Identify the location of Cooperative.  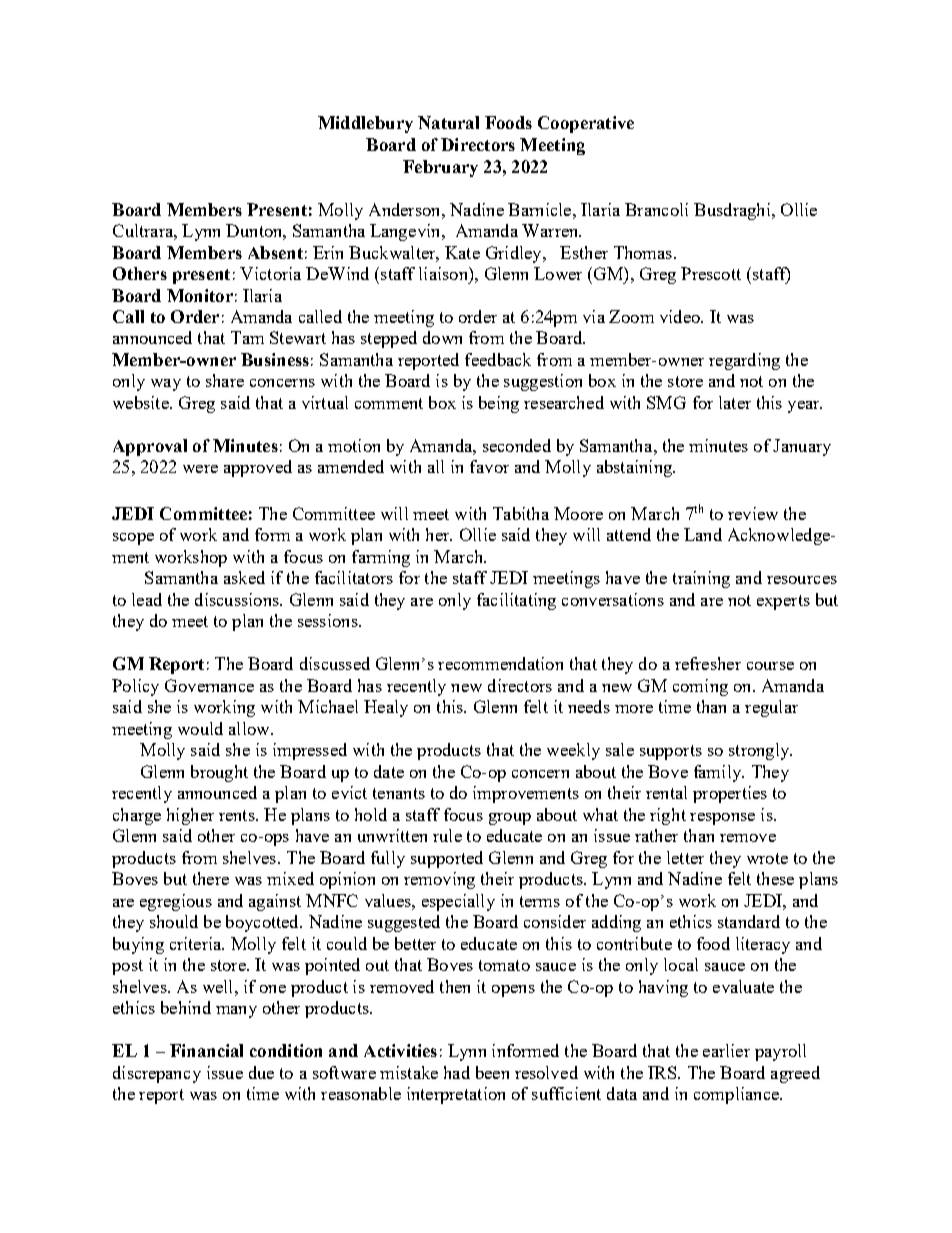
(586, 124).
